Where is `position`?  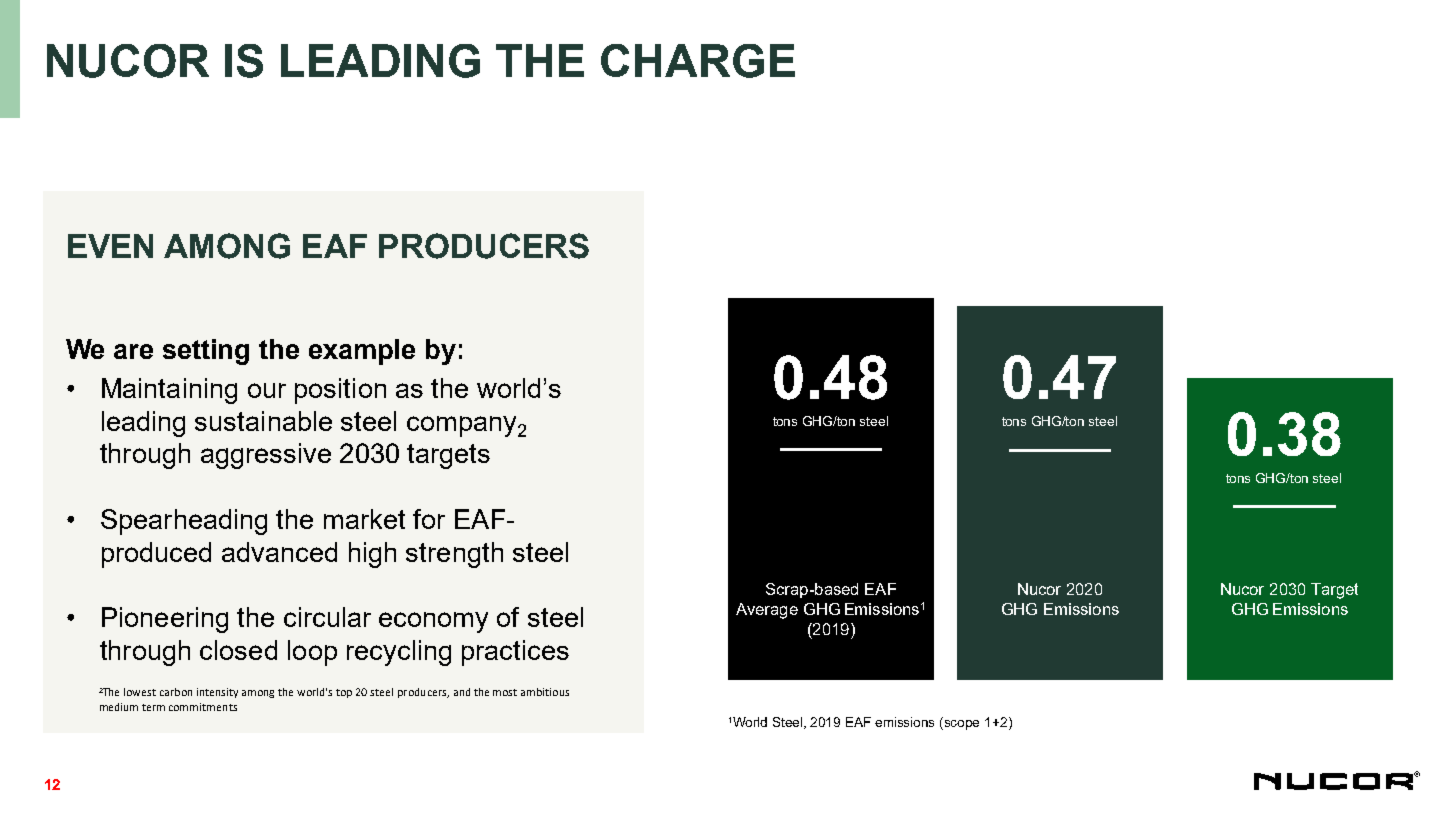 position is located at coordinates (340, 391).
